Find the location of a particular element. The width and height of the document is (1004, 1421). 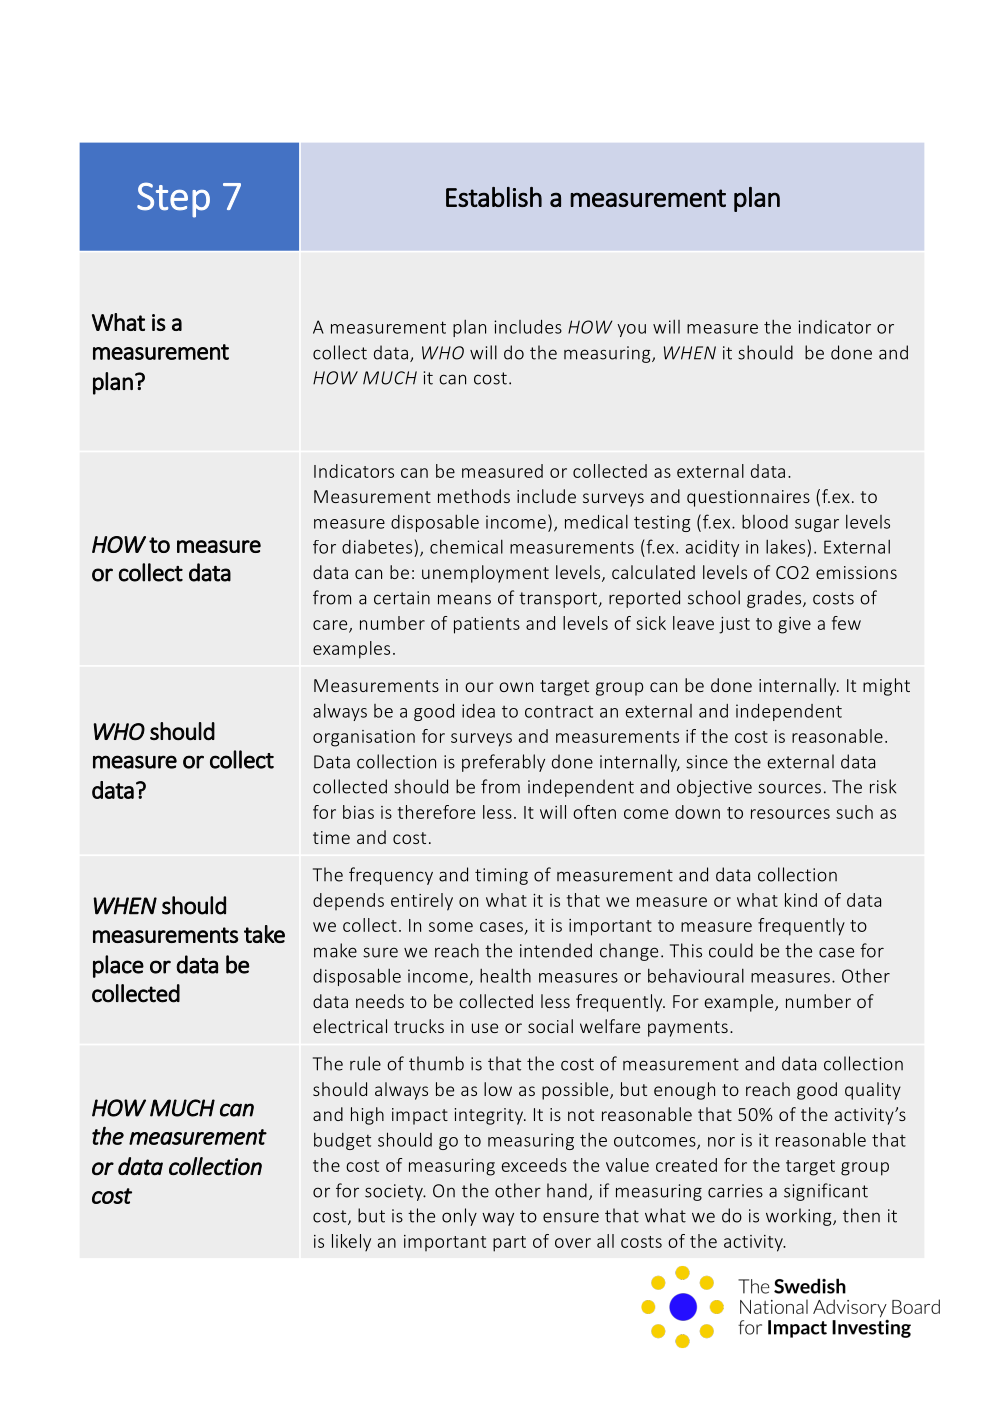

only is located at coordinates (459, 1217).
